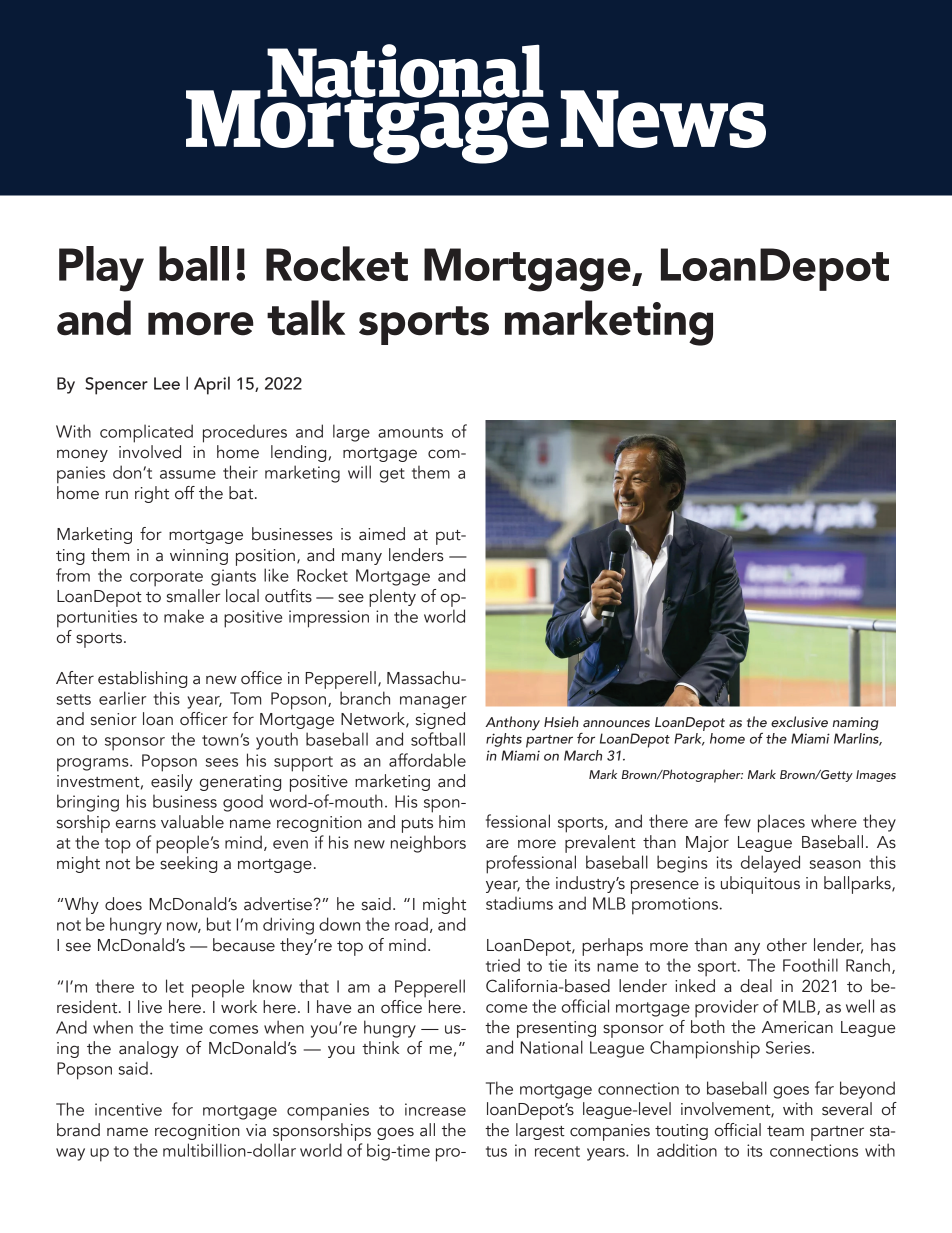  Describe the element at coordinates (799, 721) in the page. I see `exclusive` at that location.
